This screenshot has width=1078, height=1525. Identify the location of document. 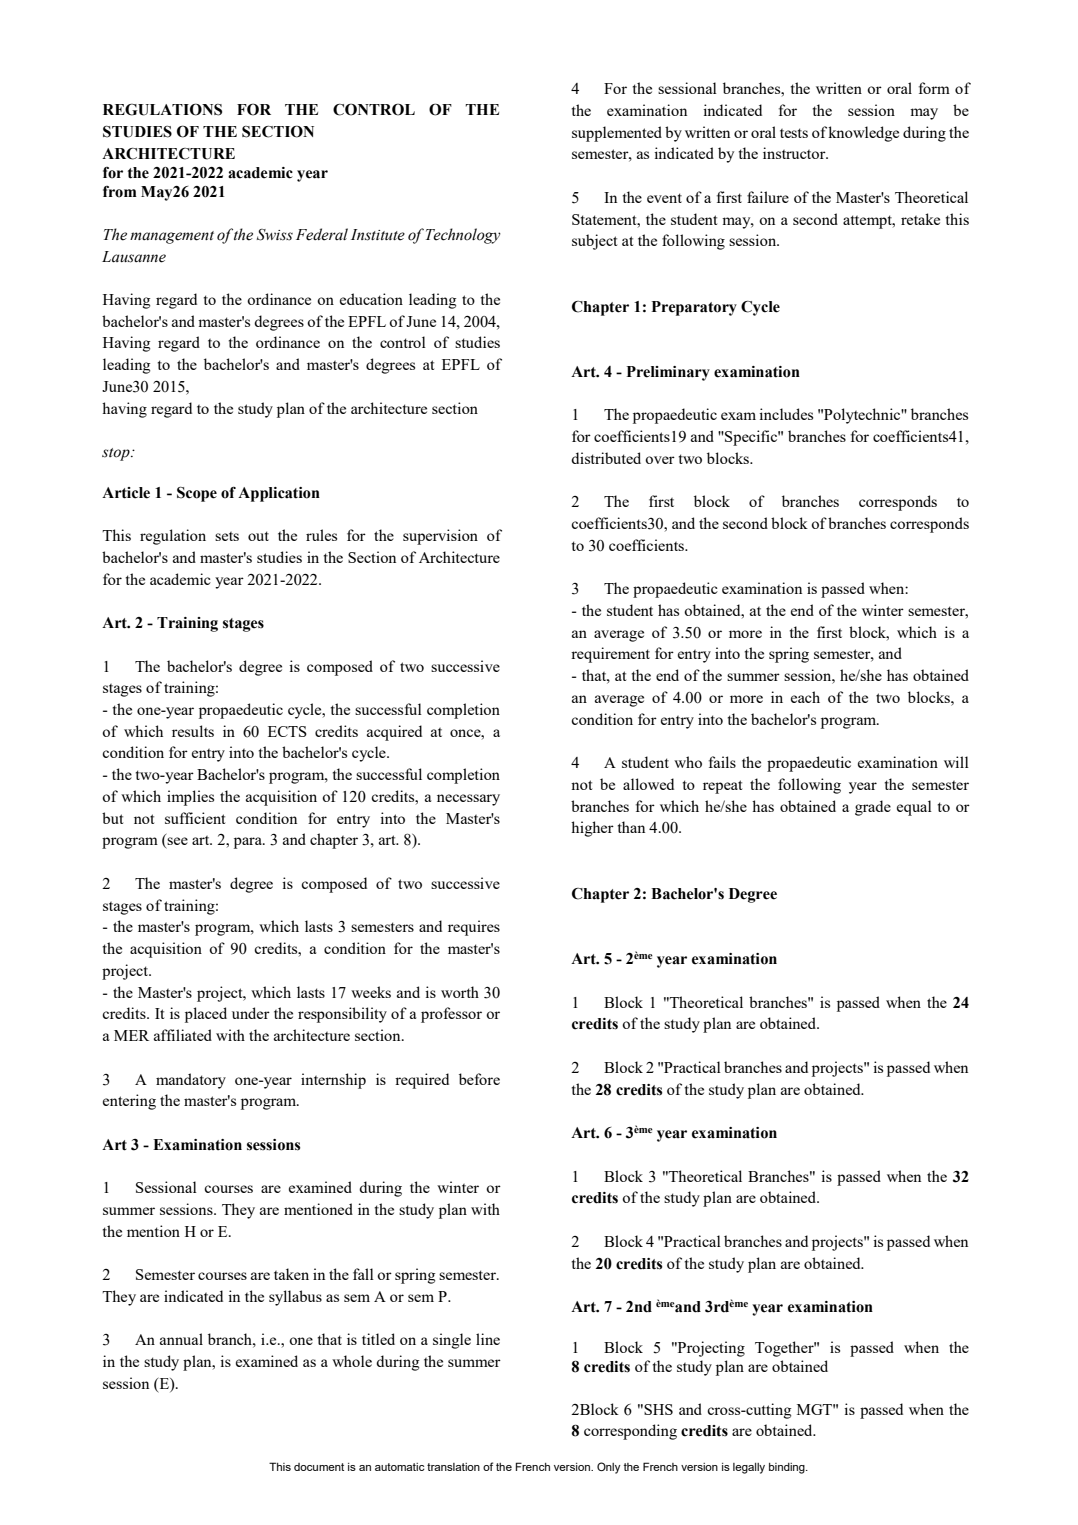
(319, 1467).
